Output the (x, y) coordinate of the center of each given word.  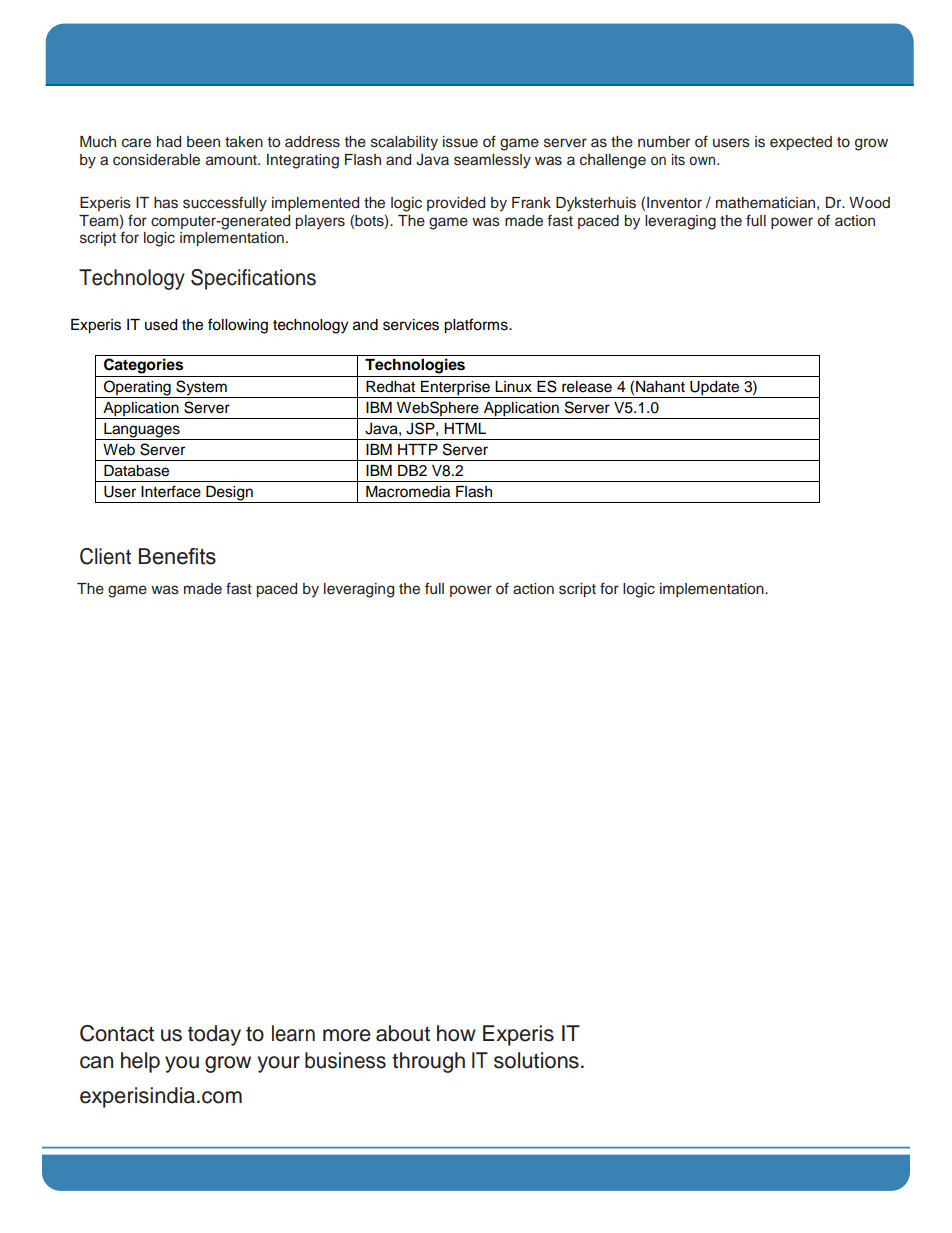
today (214, 1035)
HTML (465, 428)
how (456, 1033)
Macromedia (408, 492)
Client (105, 556)
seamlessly (492, 161)
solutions (536, 1060)
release (587, 387)
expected (801, 143)
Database (136, 471)
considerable (156, 160)
